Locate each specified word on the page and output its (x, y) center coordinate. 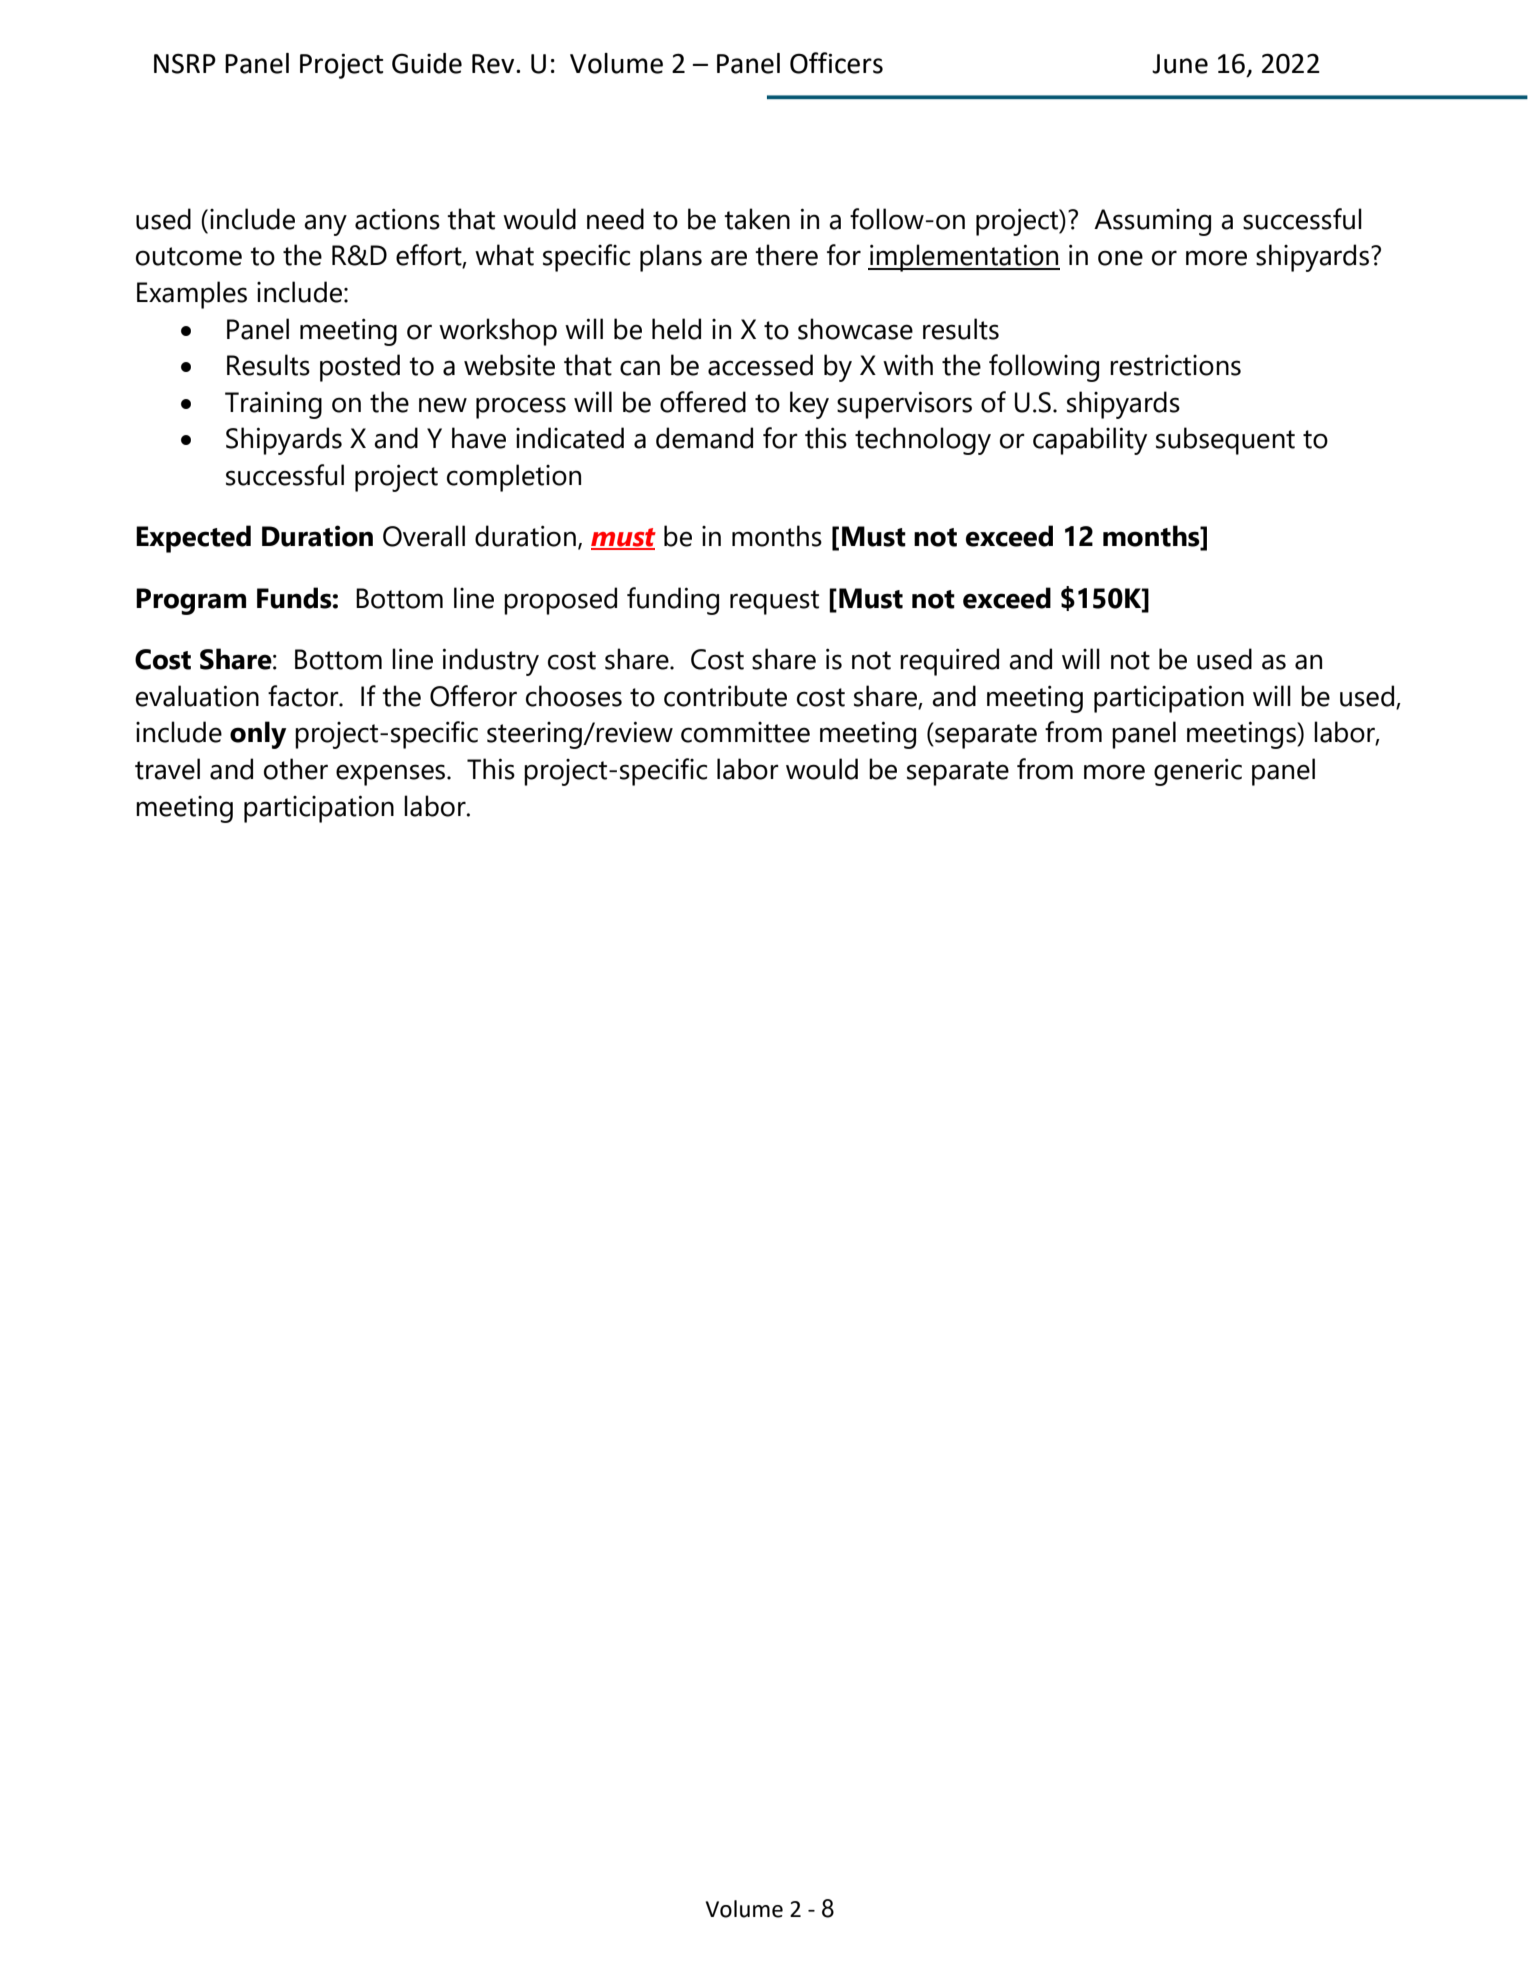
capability (1090, 441)
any (325, 225)
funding (673, 601)
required (949, 662)
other (296, 769)
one (1120, 258)
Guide (427, 63)
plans (671, 258)
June (1180, 64)
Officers (836, 63)
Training (273, 405)
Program (191, 601)
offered (703, 402)
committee (745, 732)
